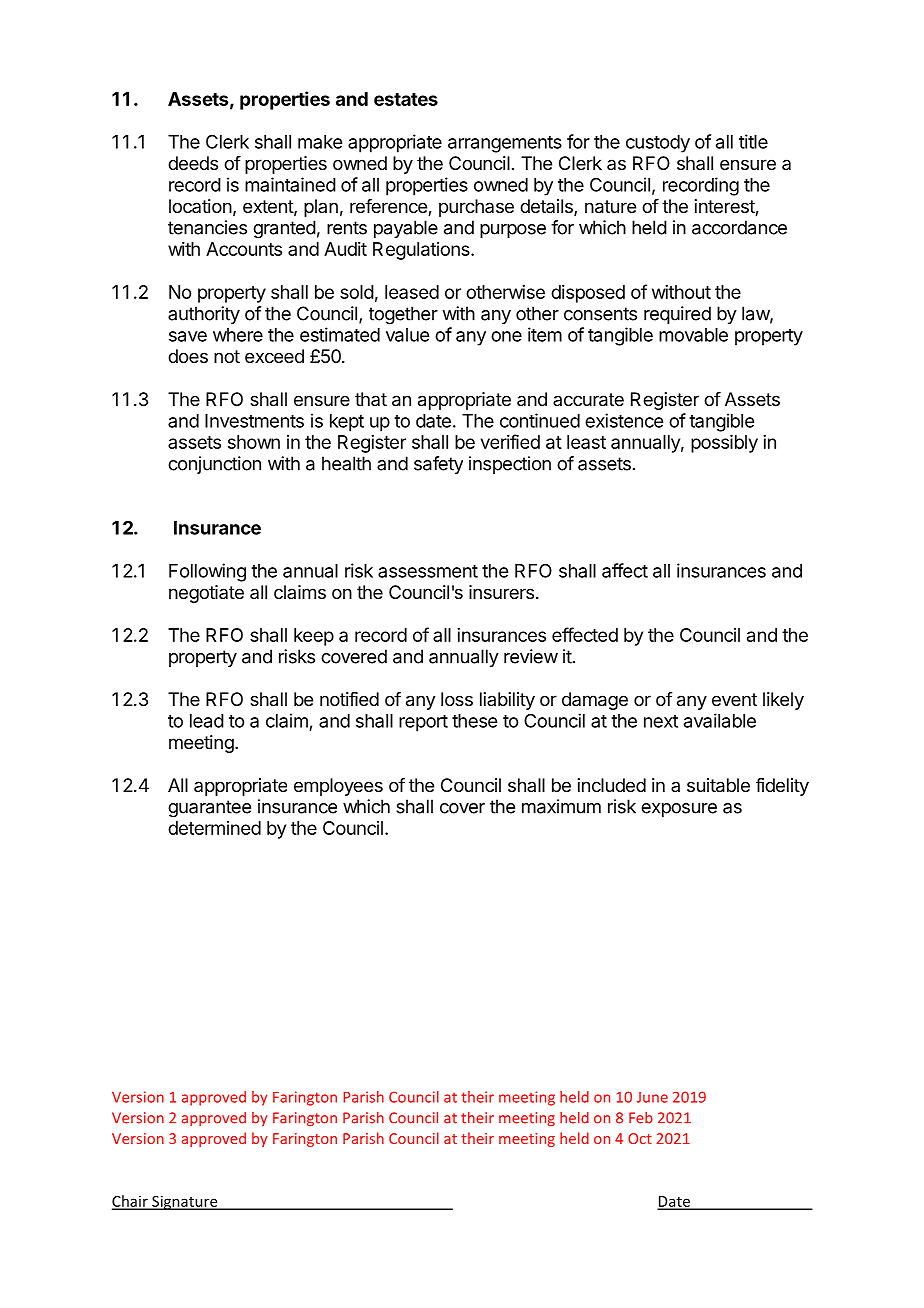 The width and height of the document is (924, 1308). I want to click on Chair, so click(131, 1202).
